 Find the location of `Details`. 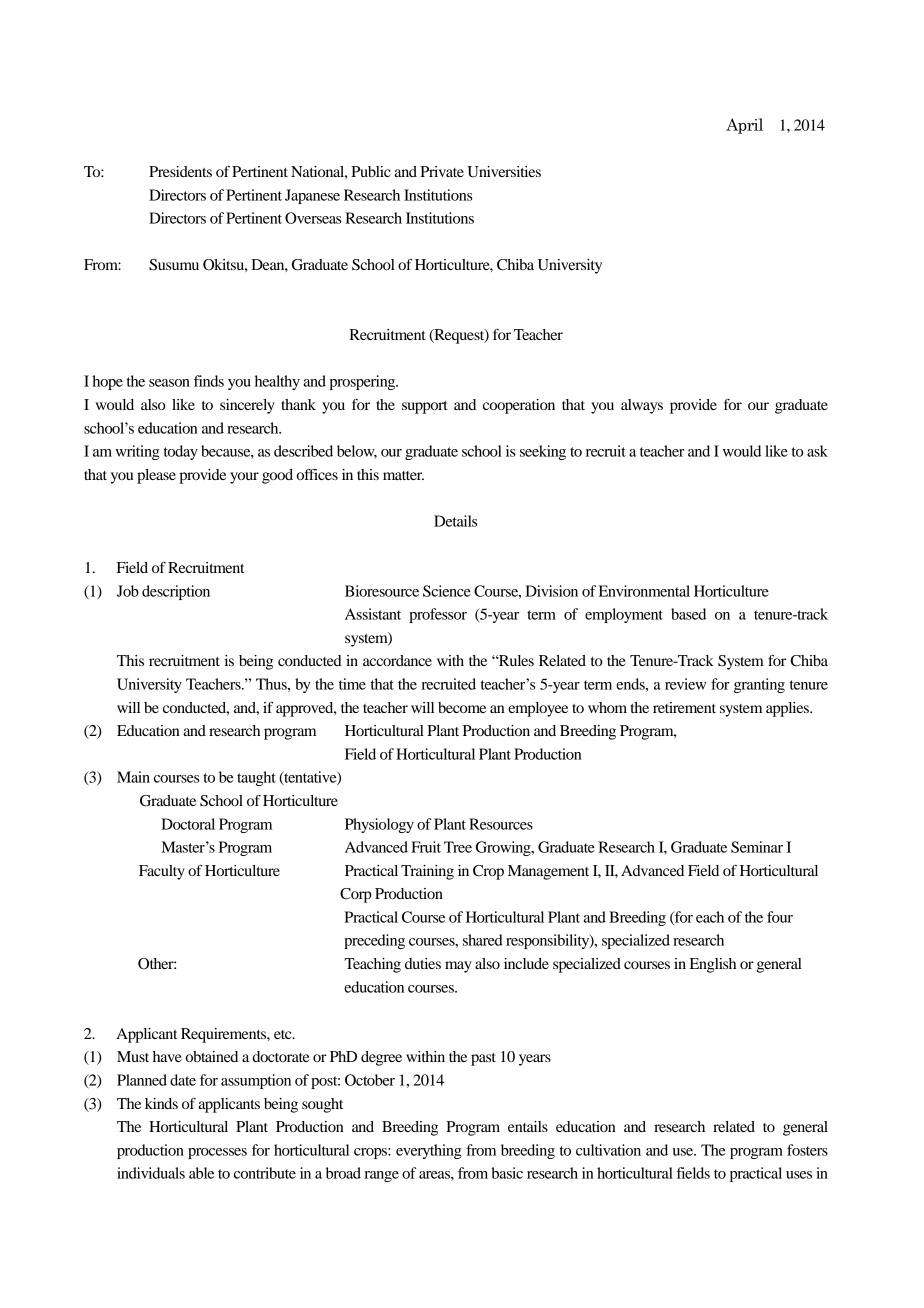

Details is located at coordinates (456, 521).
